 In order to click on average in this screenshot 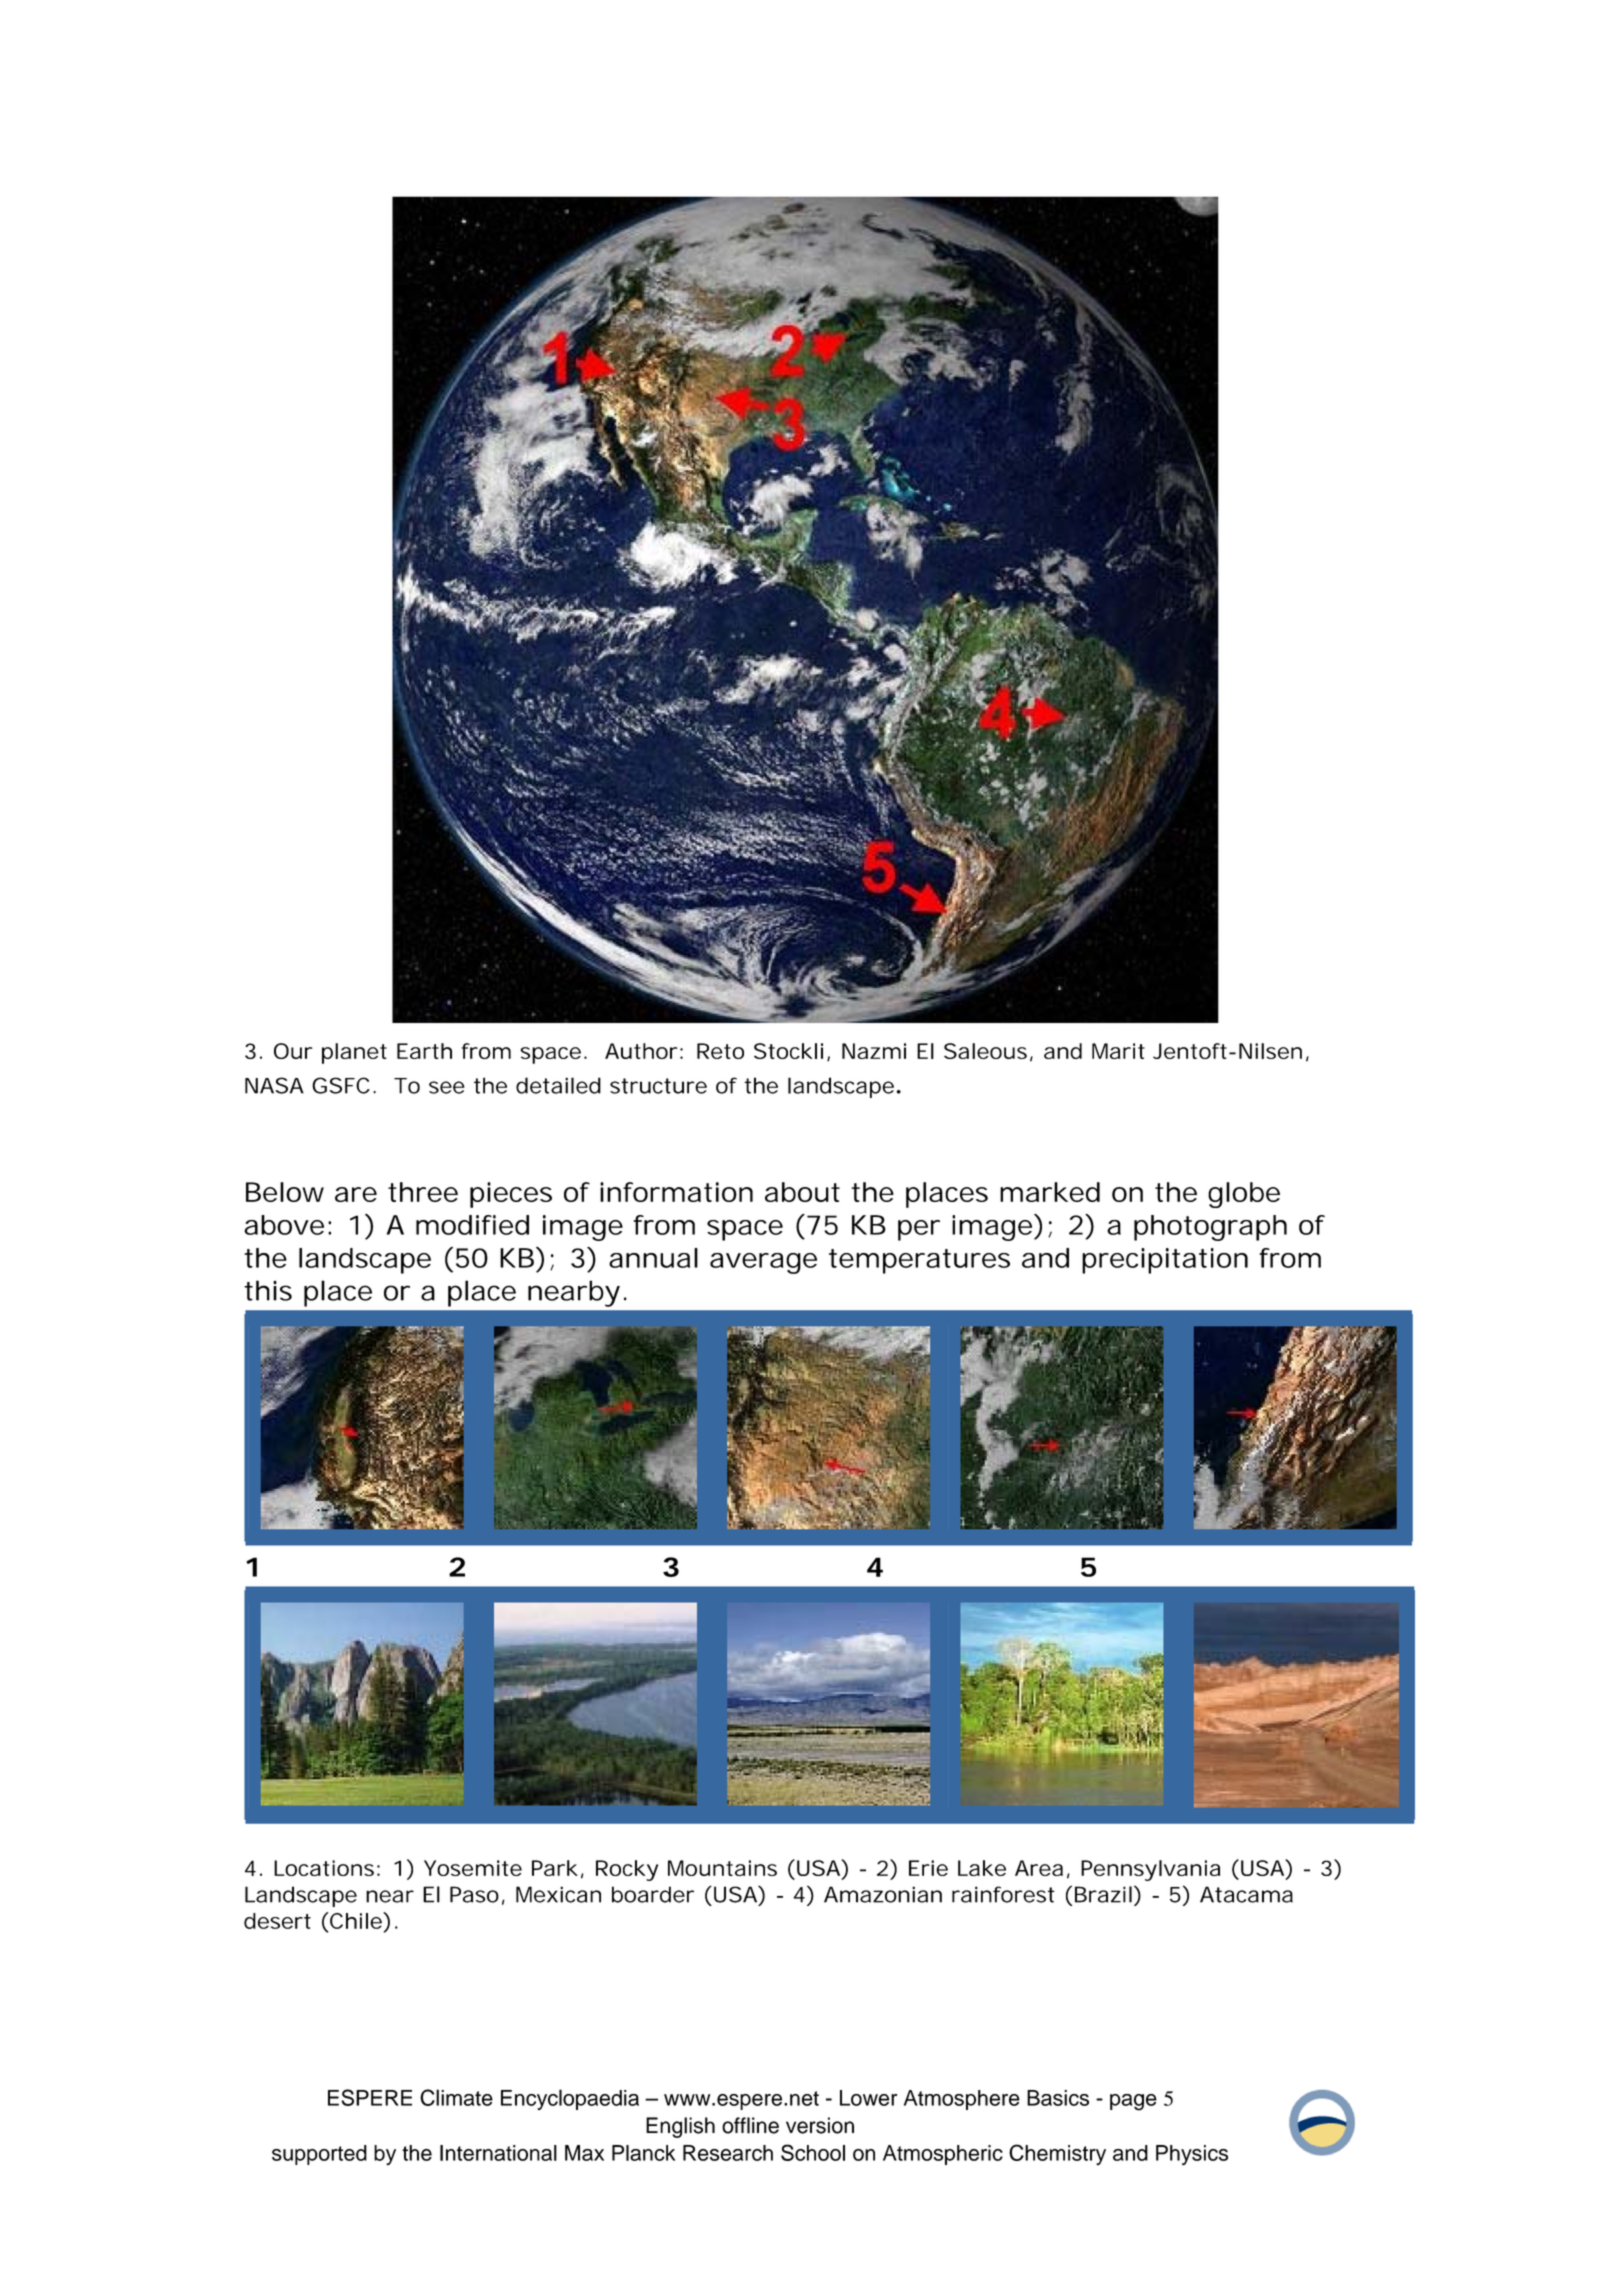, I will do `click(763, 1263)`.
